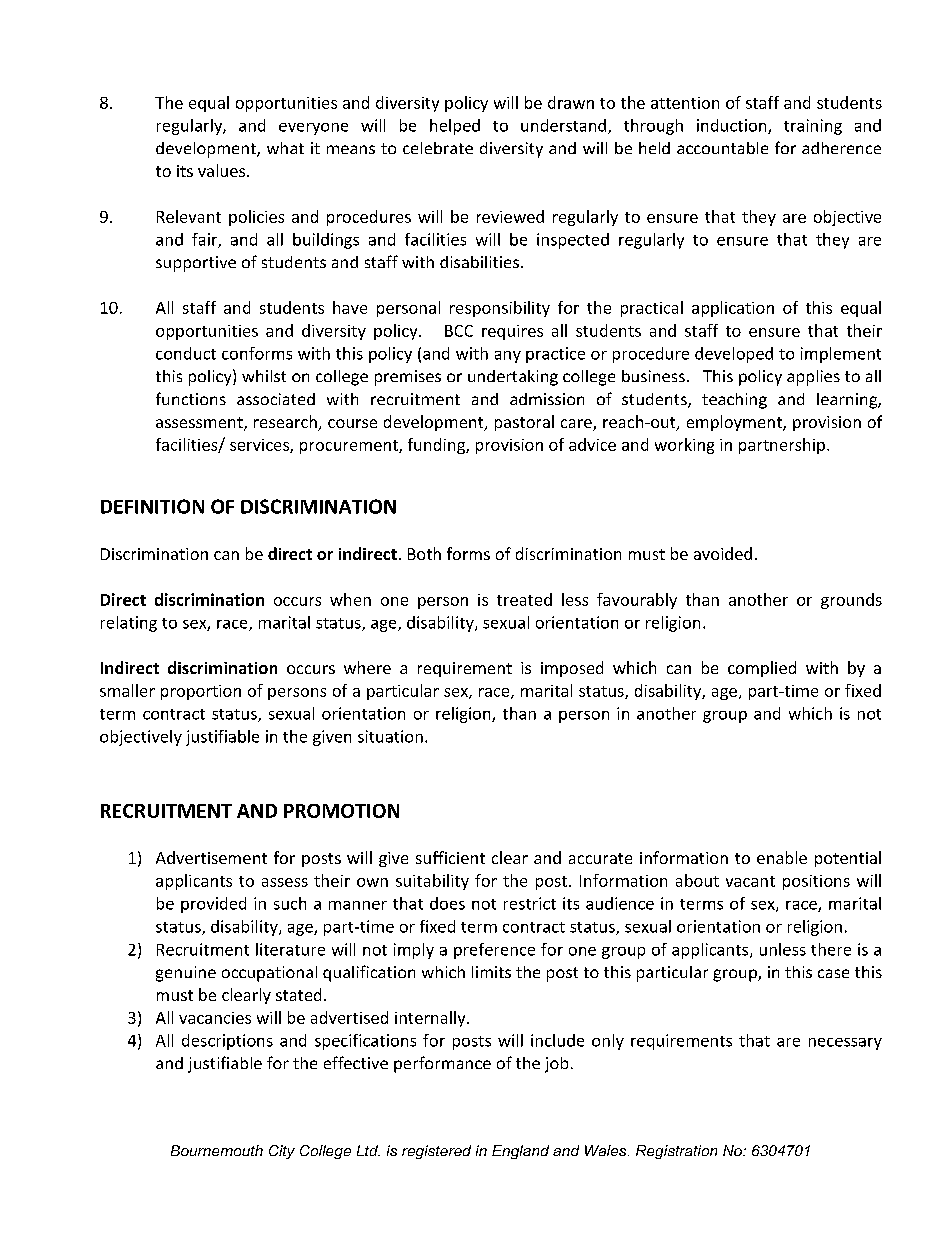 This screenshot has width=952, height=1233. I want to click on values, so click(223, 170).
